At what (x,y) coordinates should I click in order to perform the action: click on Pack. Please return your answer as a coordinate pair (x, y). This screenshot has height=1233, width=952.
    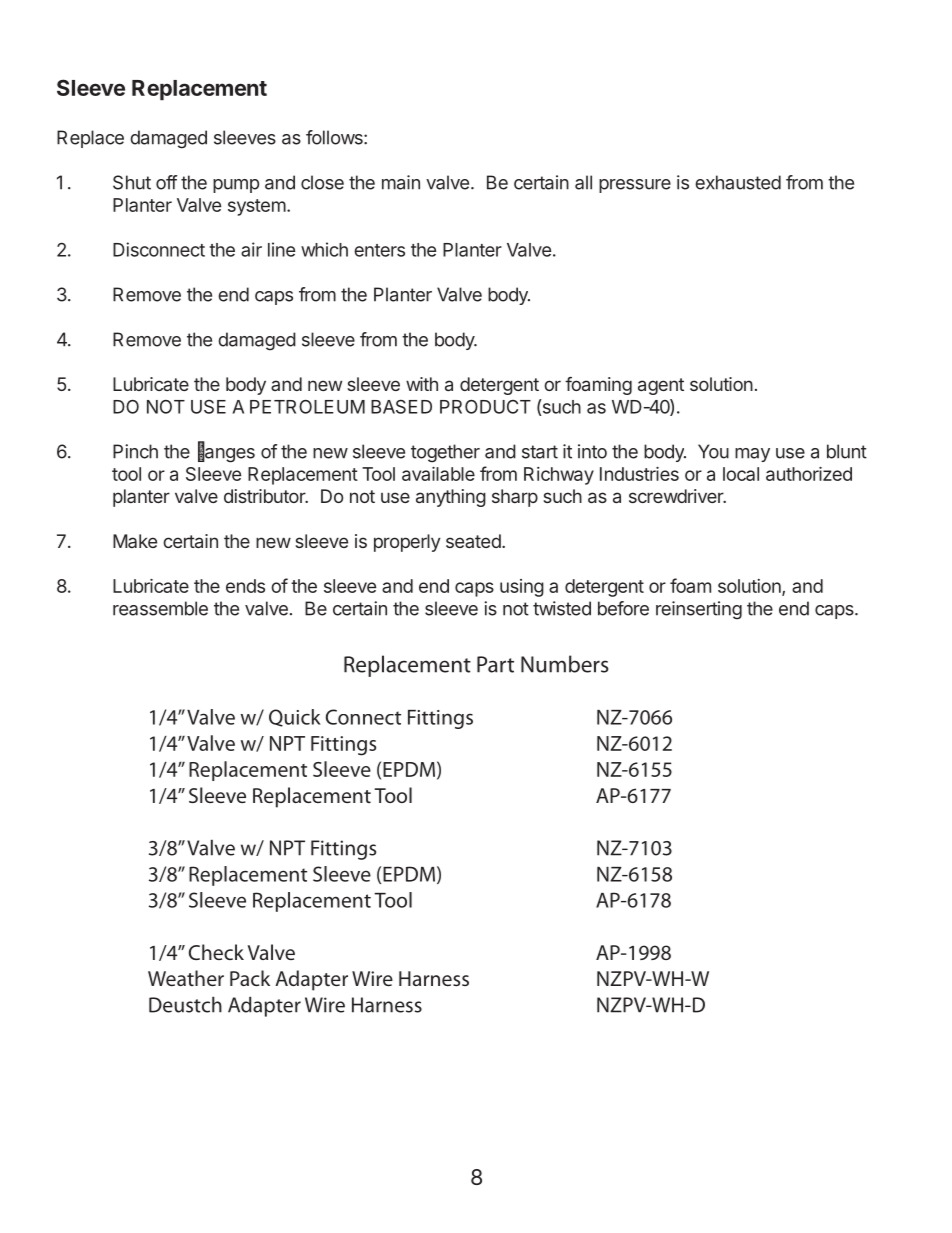
    Looking at the image, I should click on (250, 978).
